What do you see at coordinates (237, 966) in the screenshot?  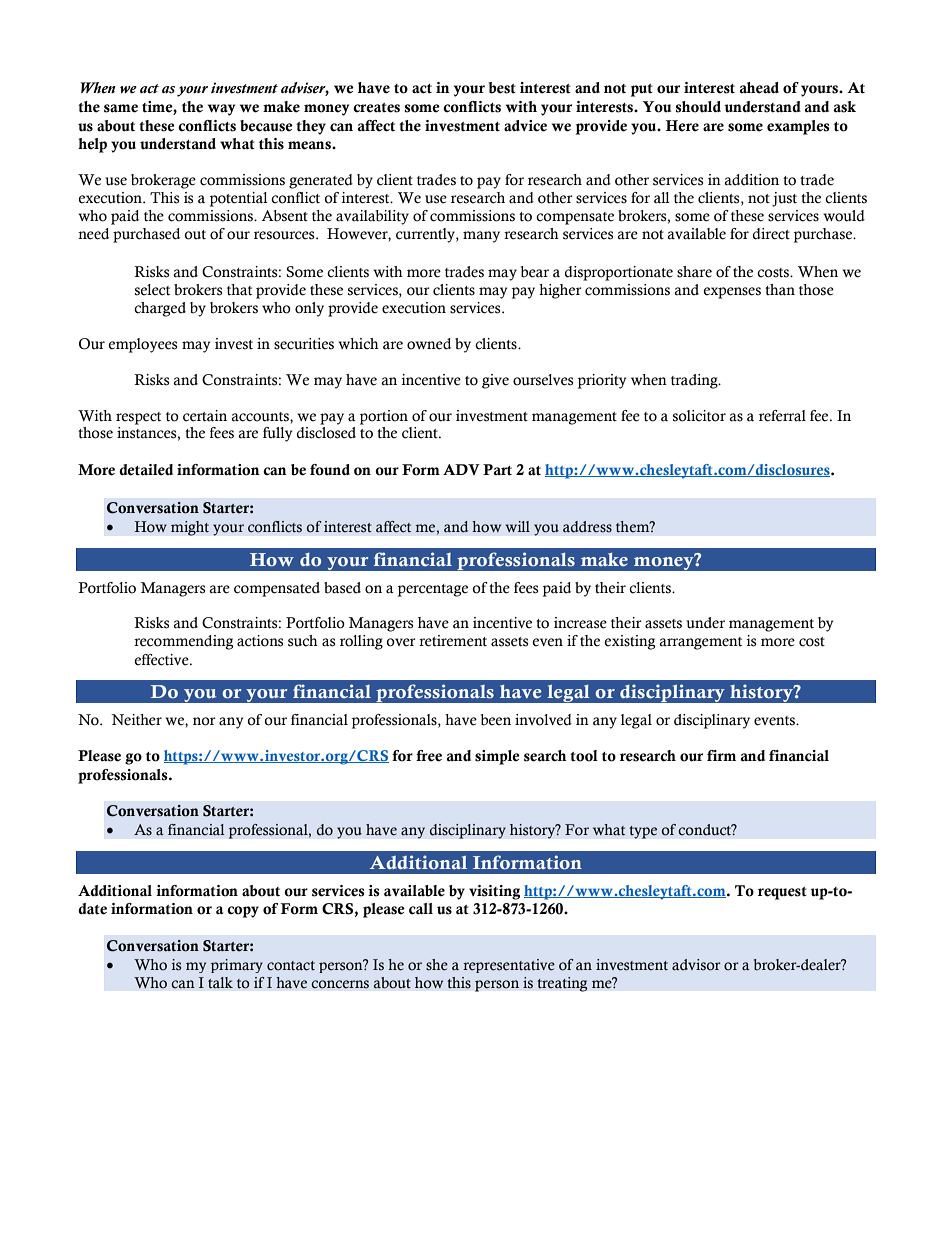 I see `primary` at bounding box center [237, 966].
